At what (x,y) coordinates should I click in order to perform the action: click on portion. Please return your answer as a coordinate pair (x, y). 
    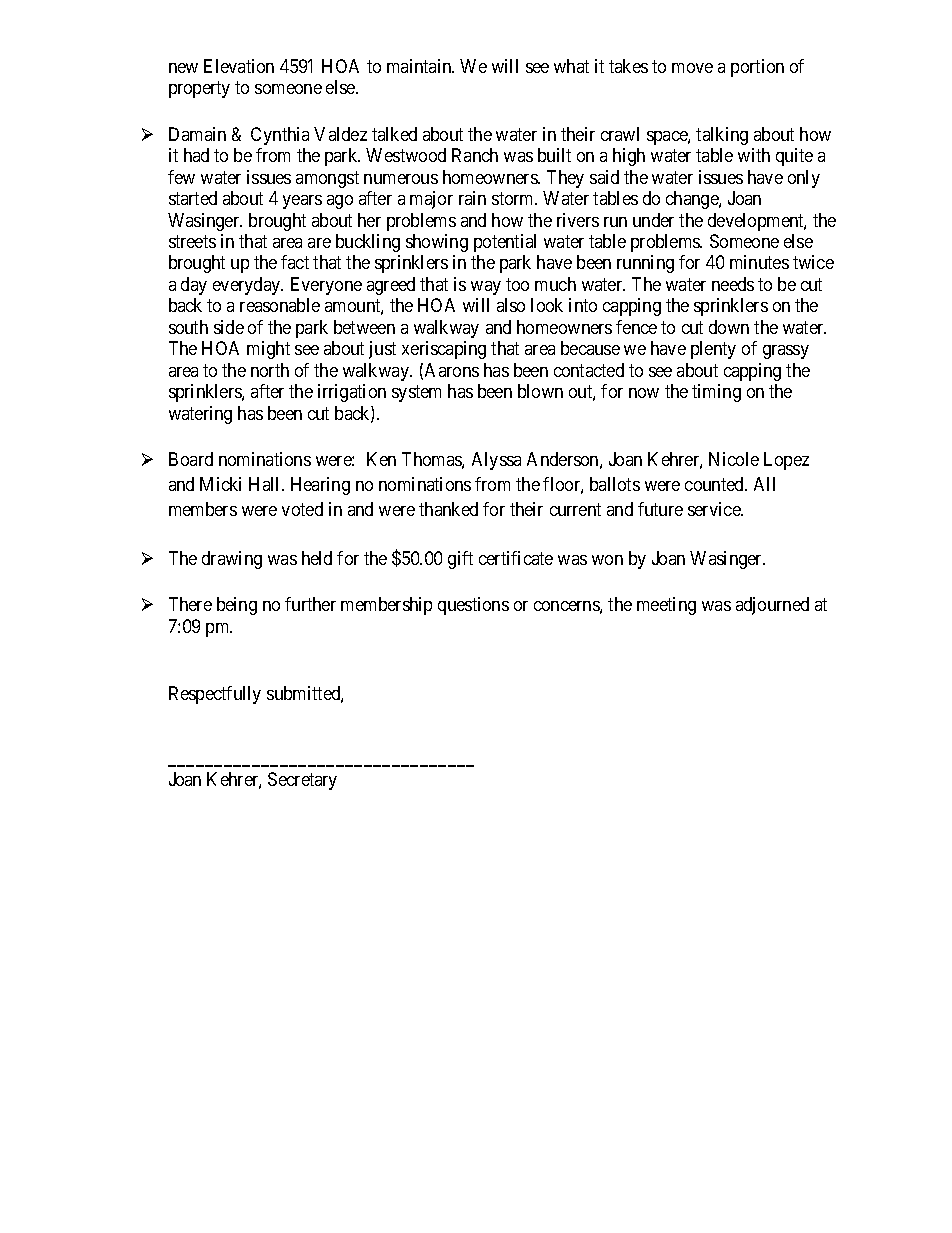
    Looking at the image, I should click on (757, 68).
